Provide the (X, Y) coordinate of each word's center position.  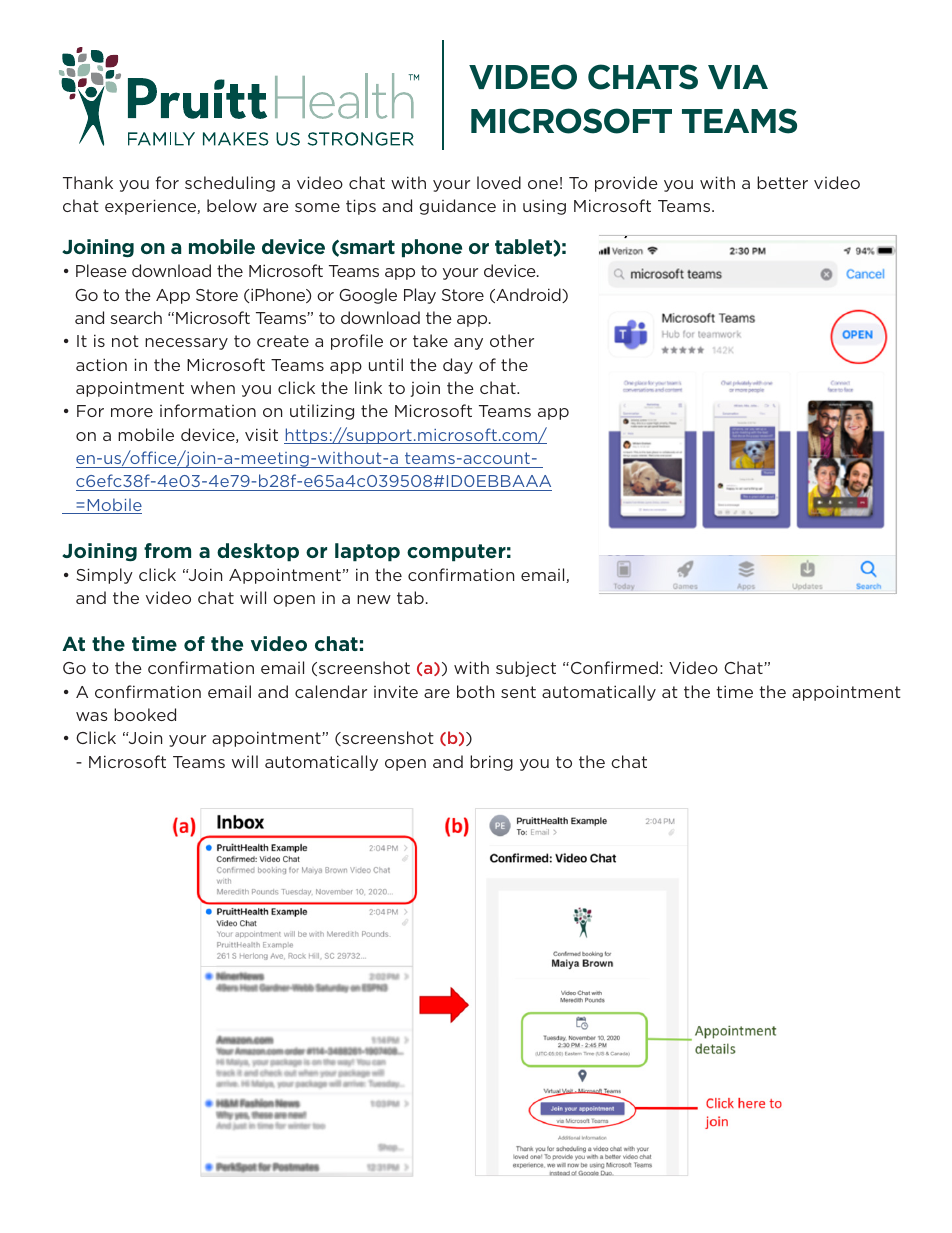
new (374, 599)
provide (626, 184)
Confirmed (614, 667)
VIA (738, 77)
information (208, 410)
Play (420, 296)
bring (491, 763)
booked (145, 714)
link (368, 387)
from (167, 550)
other (512, 340)
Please (101, 270)
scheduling (230, 184)
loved (499, 182)
